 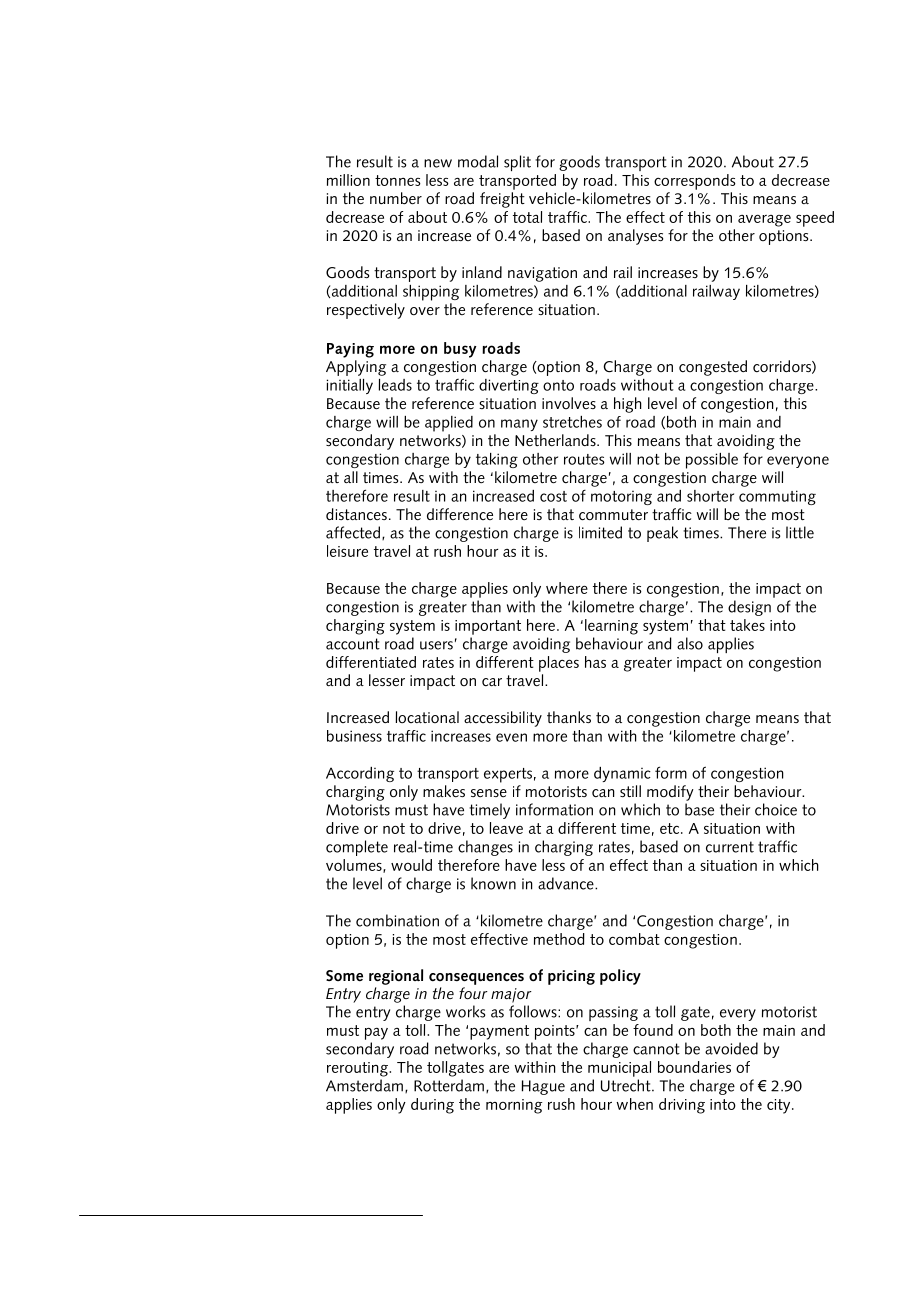 What do you see at coordinates (543, 1087) in the document?
I see `Hague` at bounding box center [543, 1087].
